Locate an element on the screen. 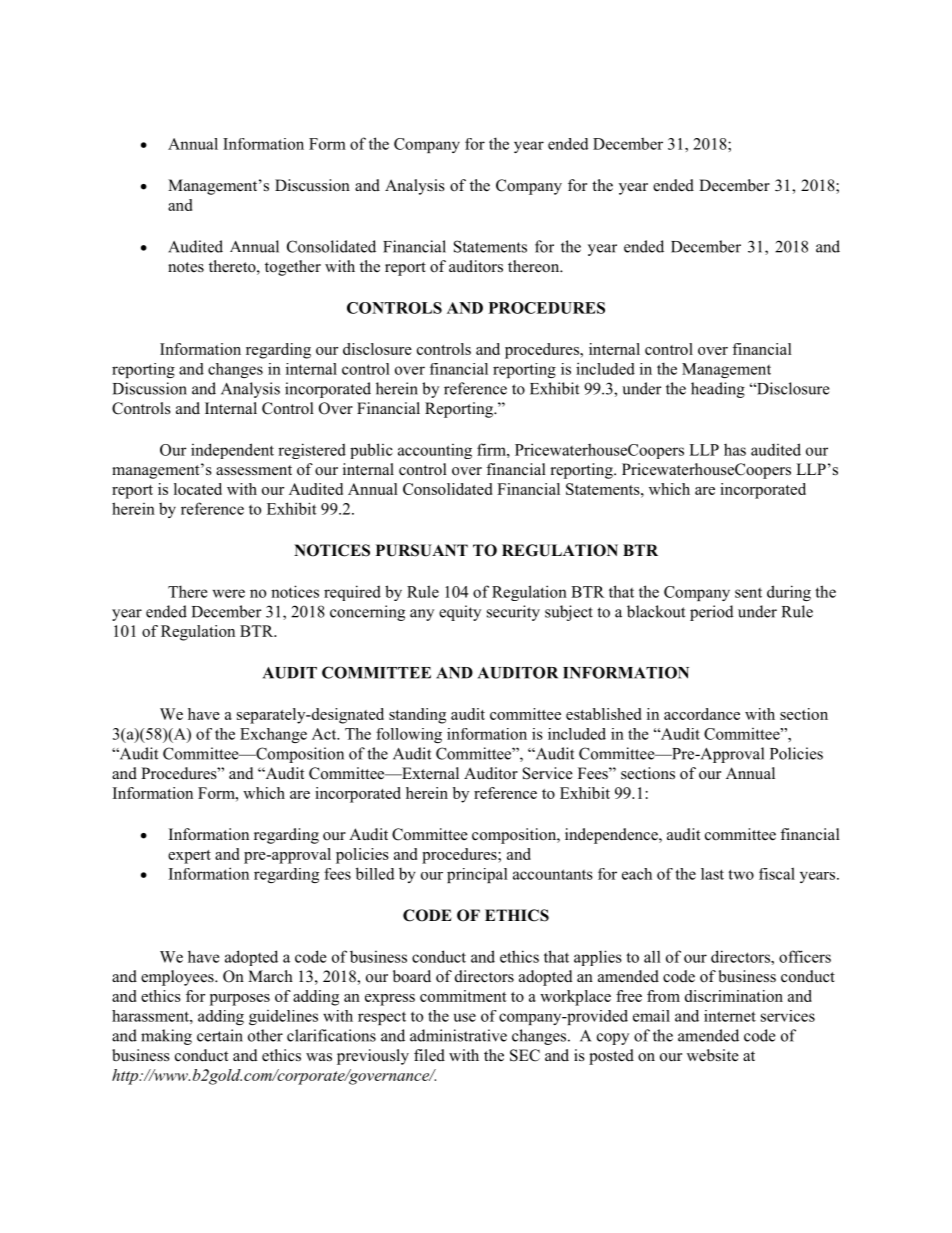 This screenshot has height=1233, width=952. accounting is located at coordinates (435, 451).
